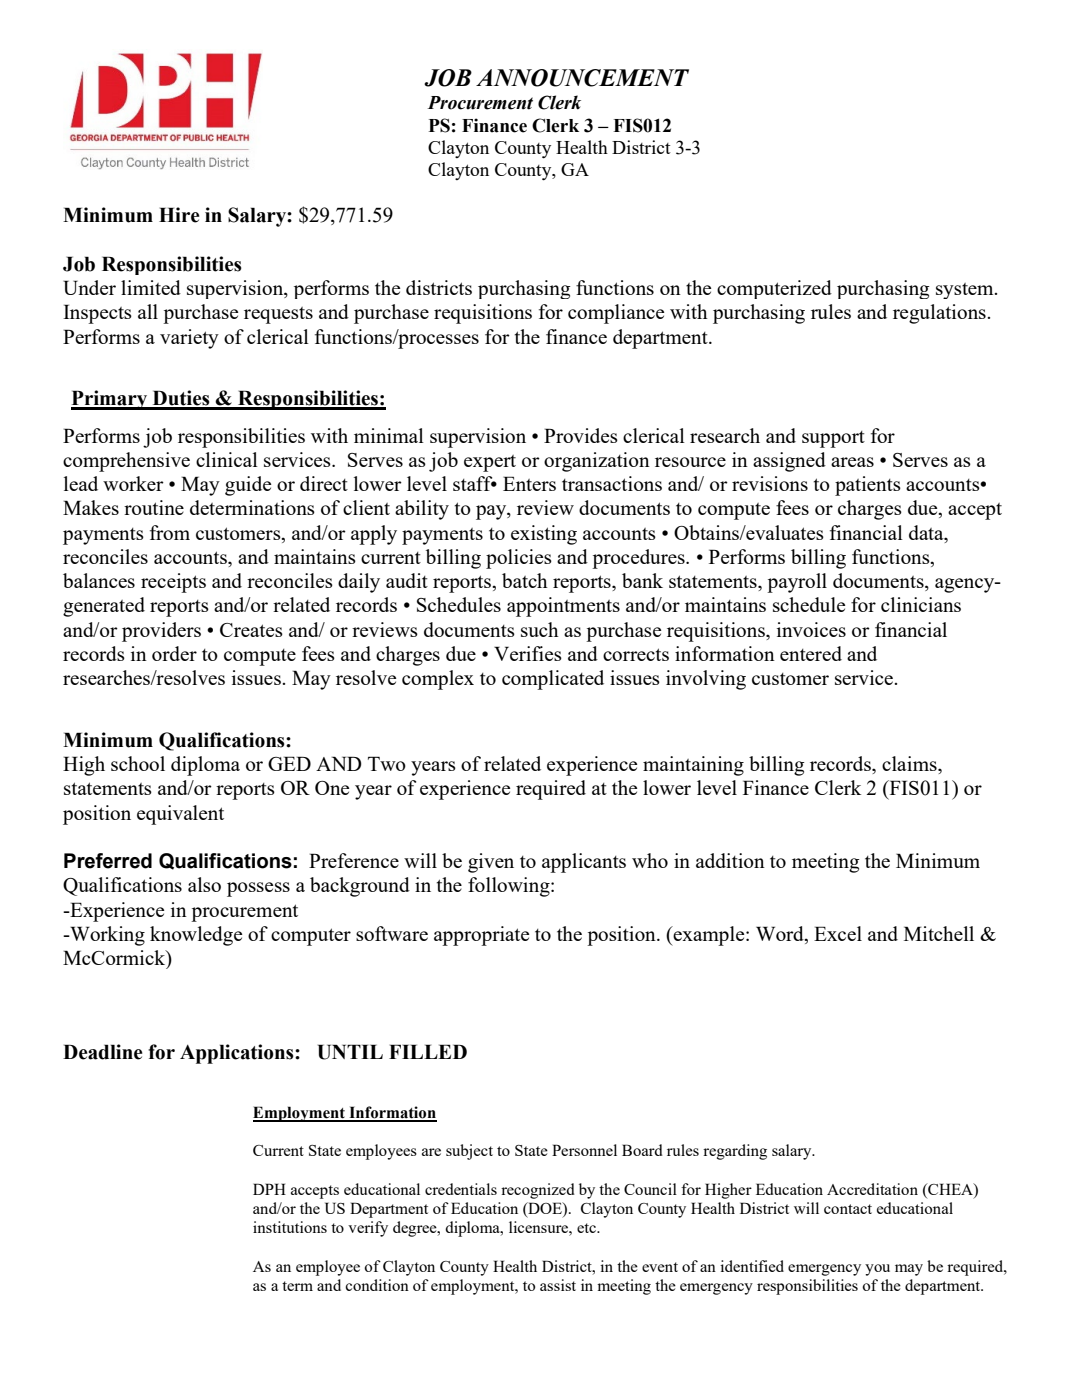 The height and width of the page is (1392, 1075). What do you see at coordinates (868, 486) in the page?
I see `patients` at bounding box center [868, 486].
